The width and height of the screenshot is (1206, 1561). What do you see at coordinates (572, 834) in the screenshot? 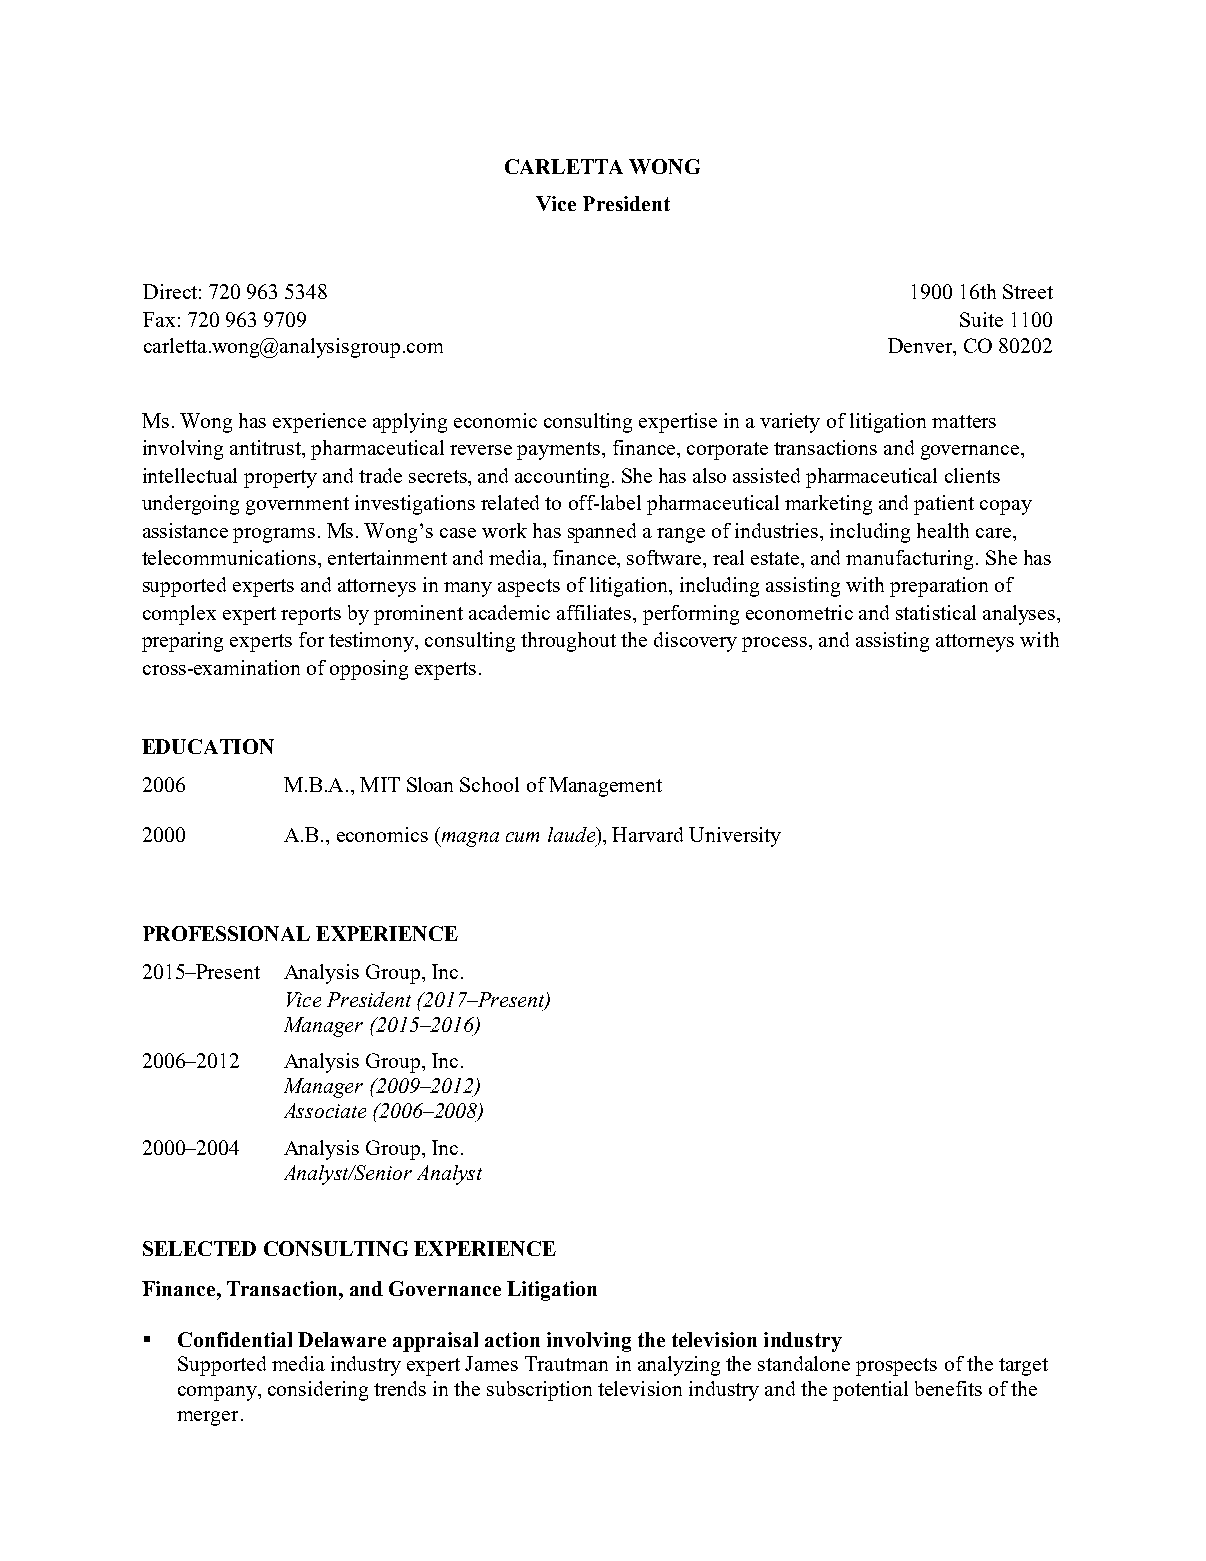
I see `laude` at bounding box center [572, 834].
